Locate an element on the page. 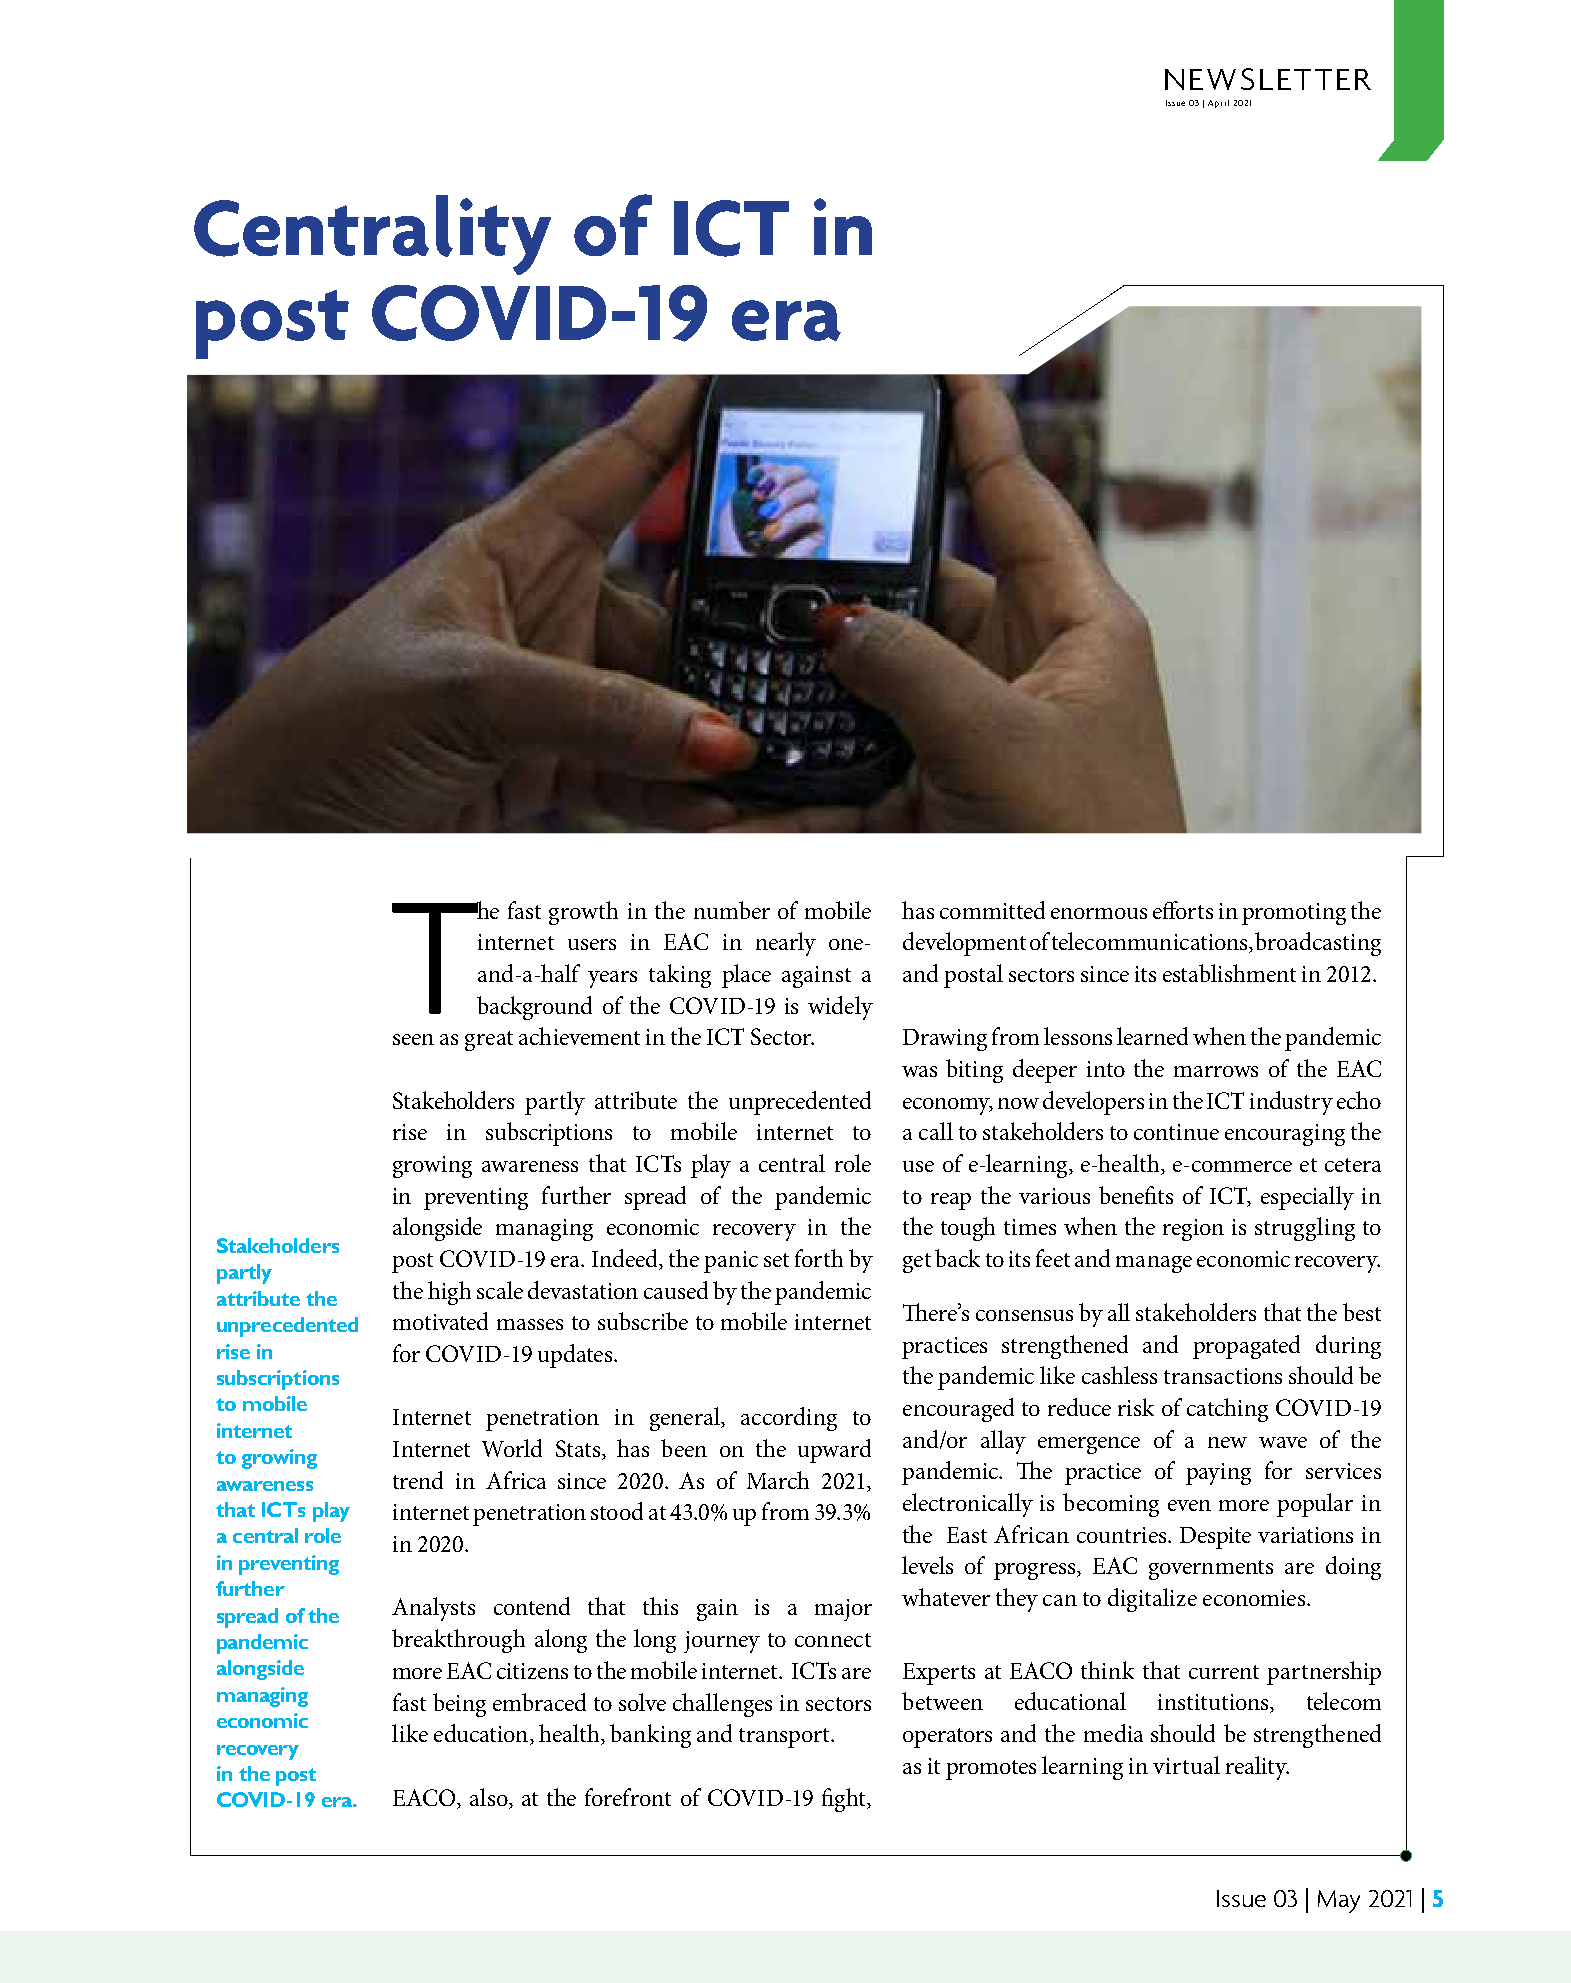 The image size is (1571, 1983). committed is located at coordinates (992, 910).
